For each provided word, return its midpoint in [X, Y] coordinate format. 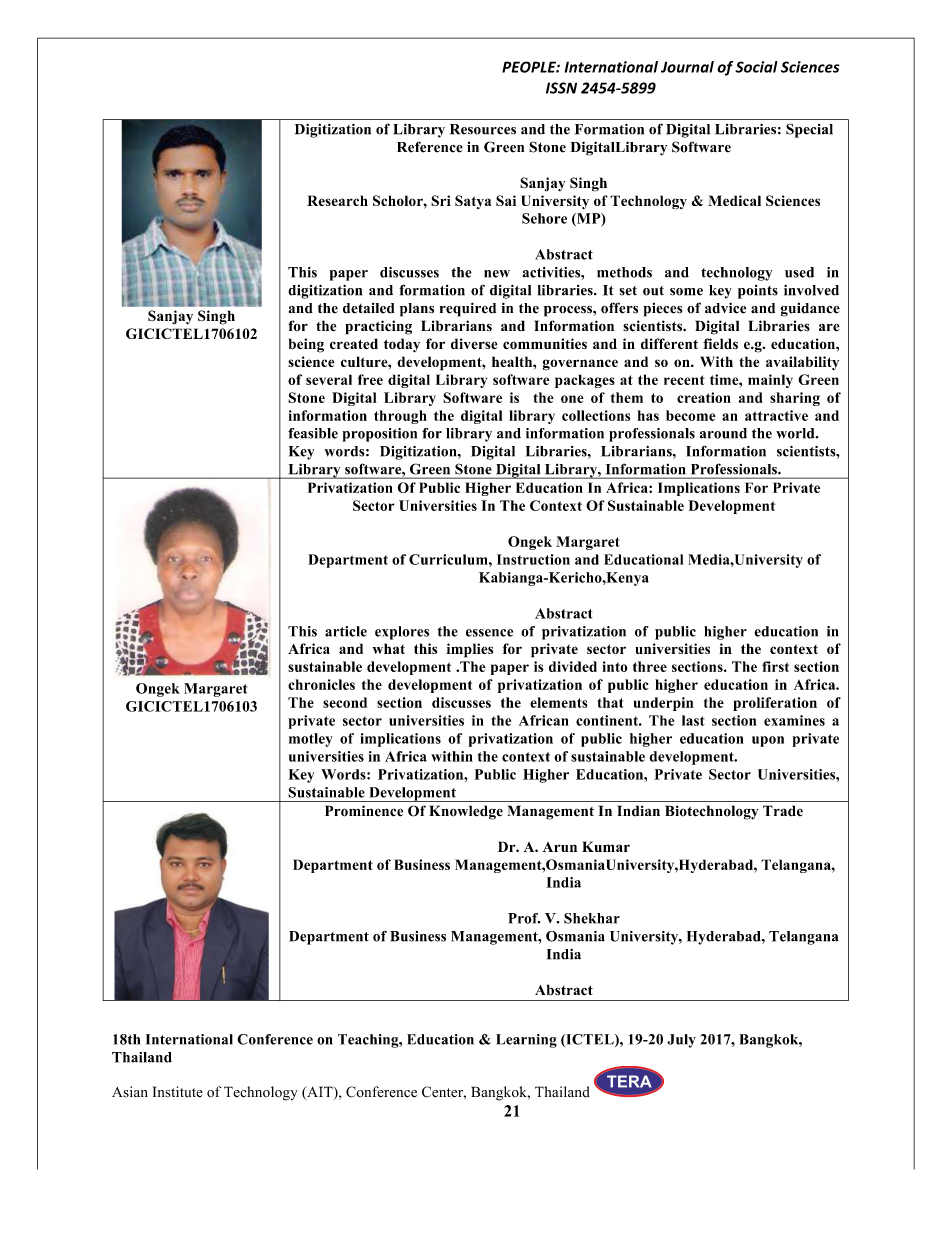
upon [768, 741]
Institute [178, 1092]
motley [311, 740]
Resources [483, 129]
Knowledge [466, 812]
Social [756, 67]
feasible [313, 433]
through [400, 417]
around [723, 433]
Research [337, 200]
